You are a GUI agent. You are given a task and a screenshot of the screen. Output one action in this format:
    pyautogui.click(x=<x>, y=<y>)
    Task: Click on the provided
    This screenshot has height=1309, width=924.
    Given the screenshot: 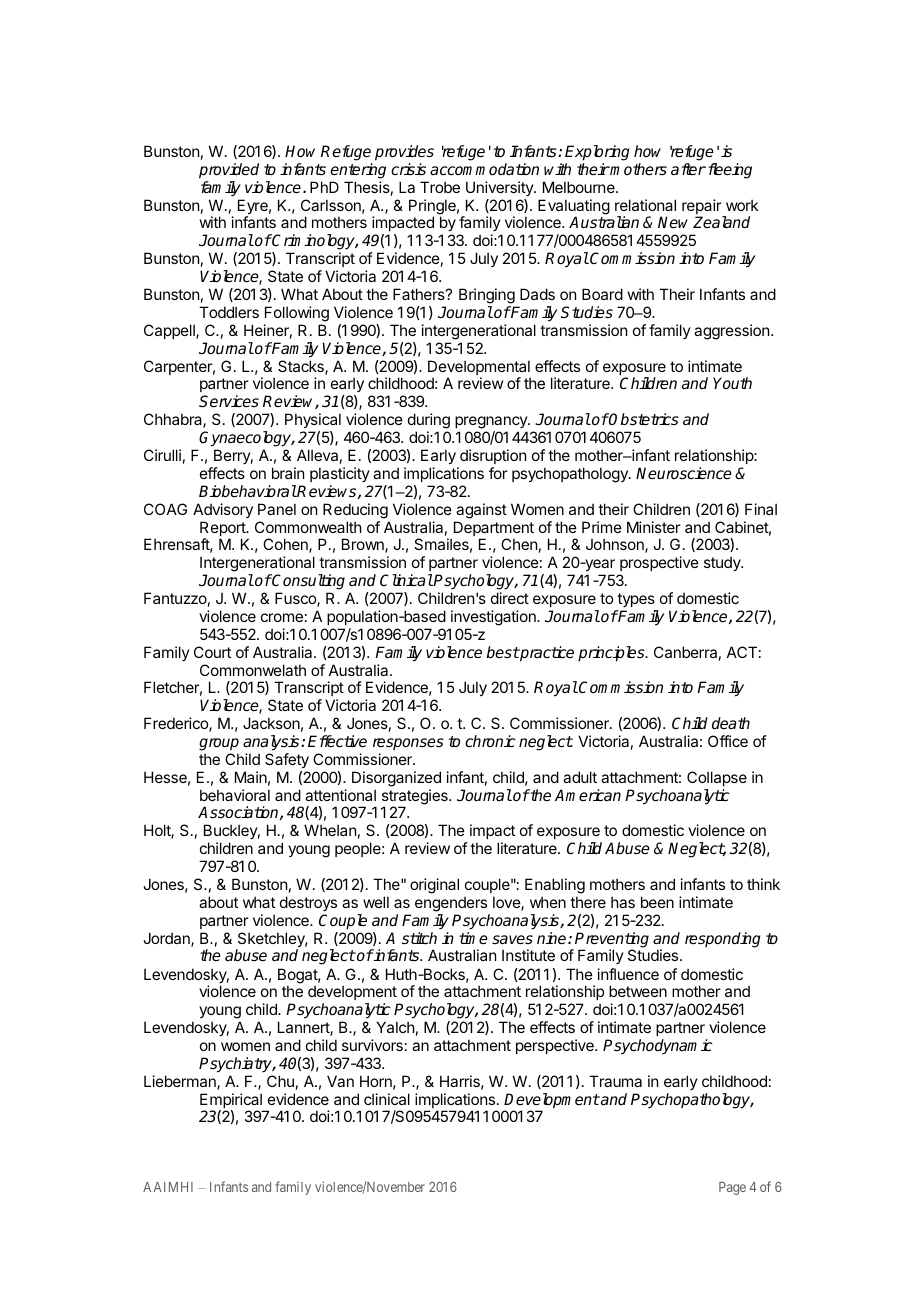 What is the action you would take?
    pyautogui.click(x=229, y=171)
